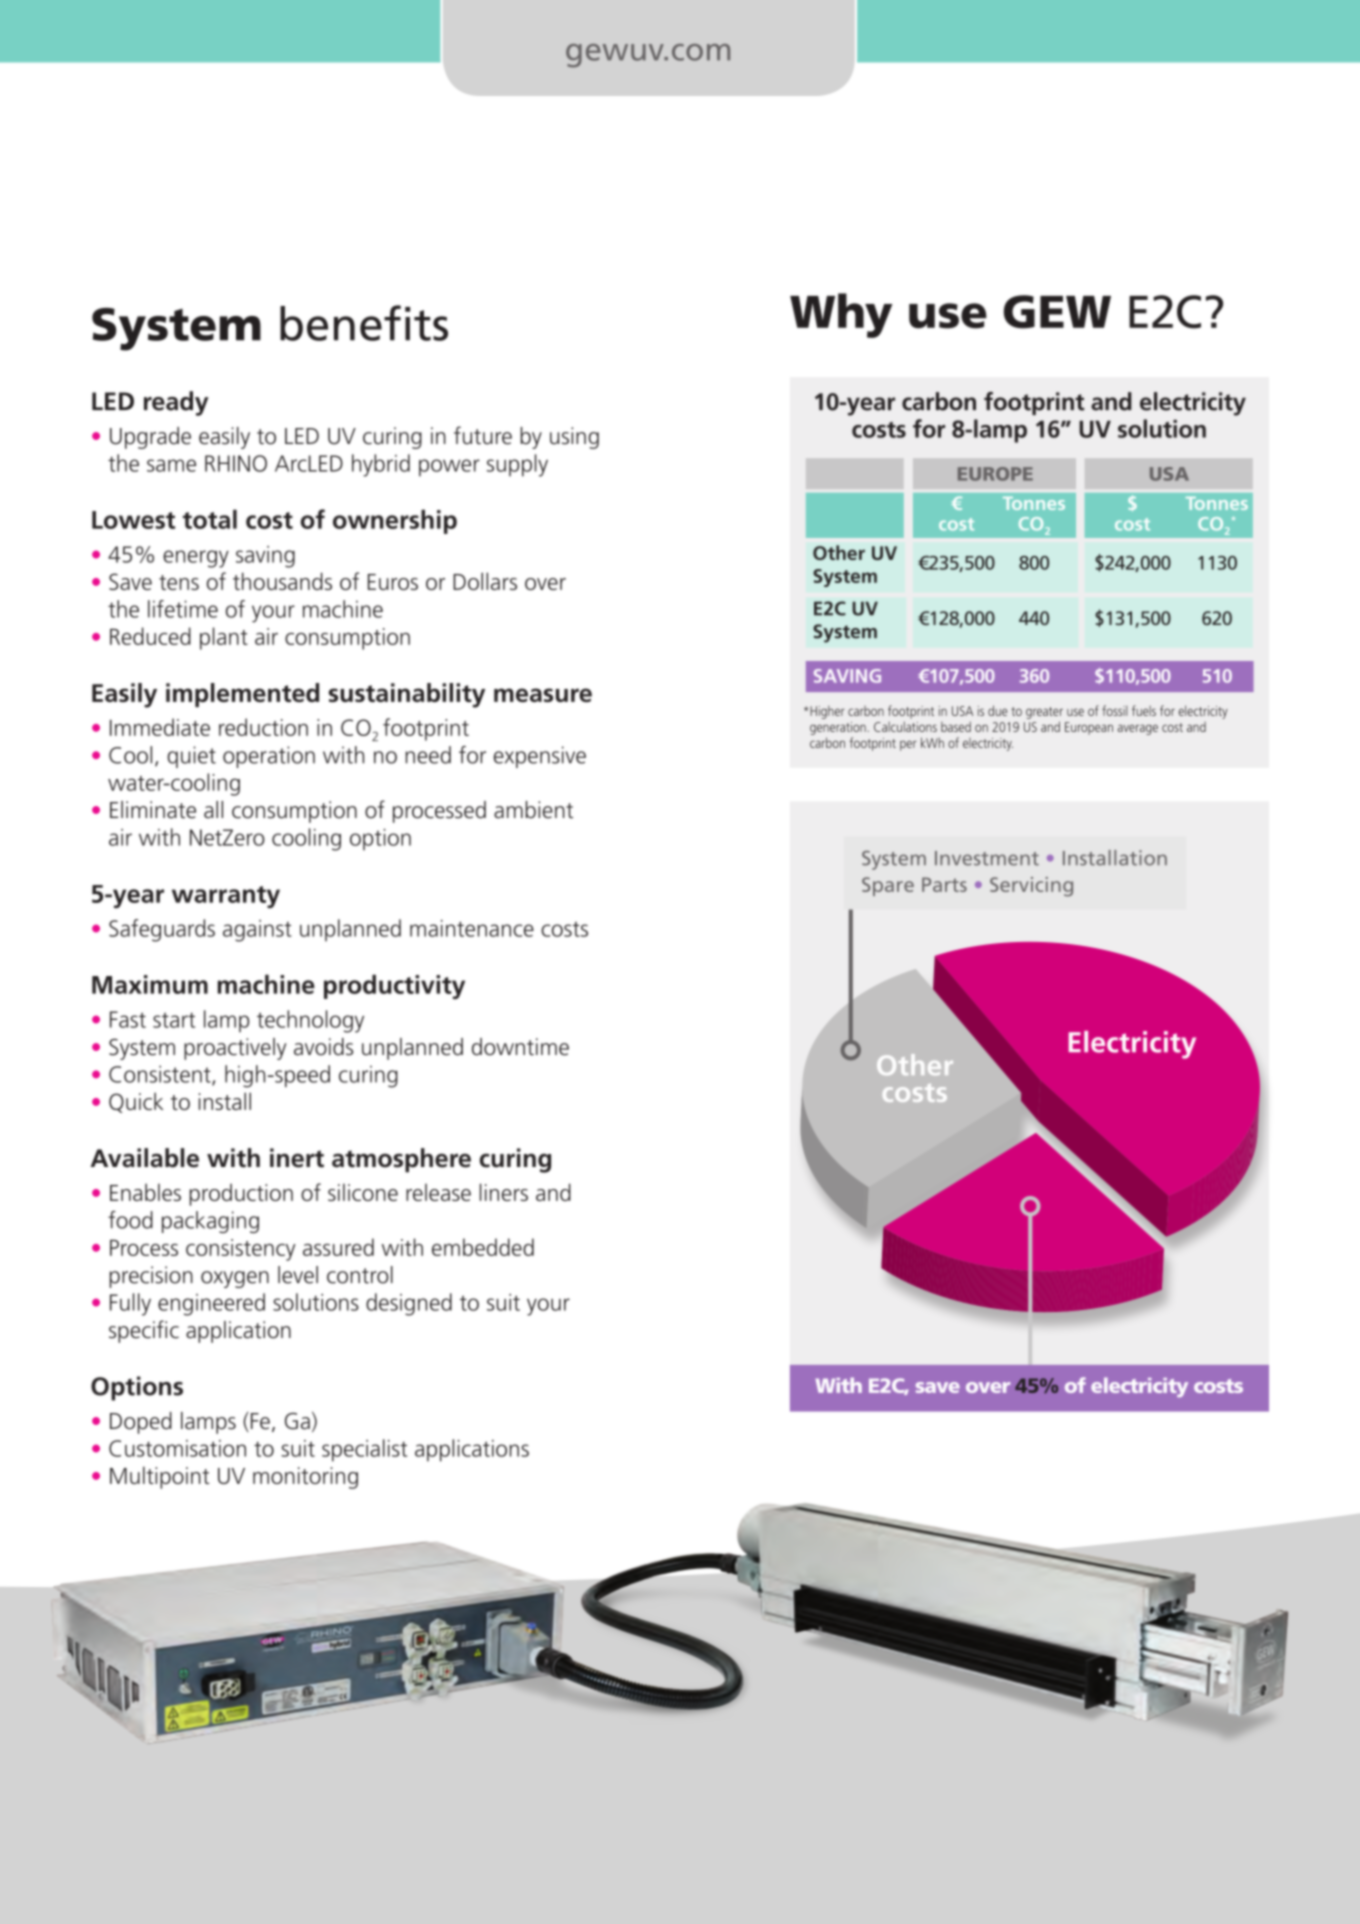 This page has height=1924, width=1360. Describe the element at coordinates (997, 710) in the page. I see `due` at that location.
